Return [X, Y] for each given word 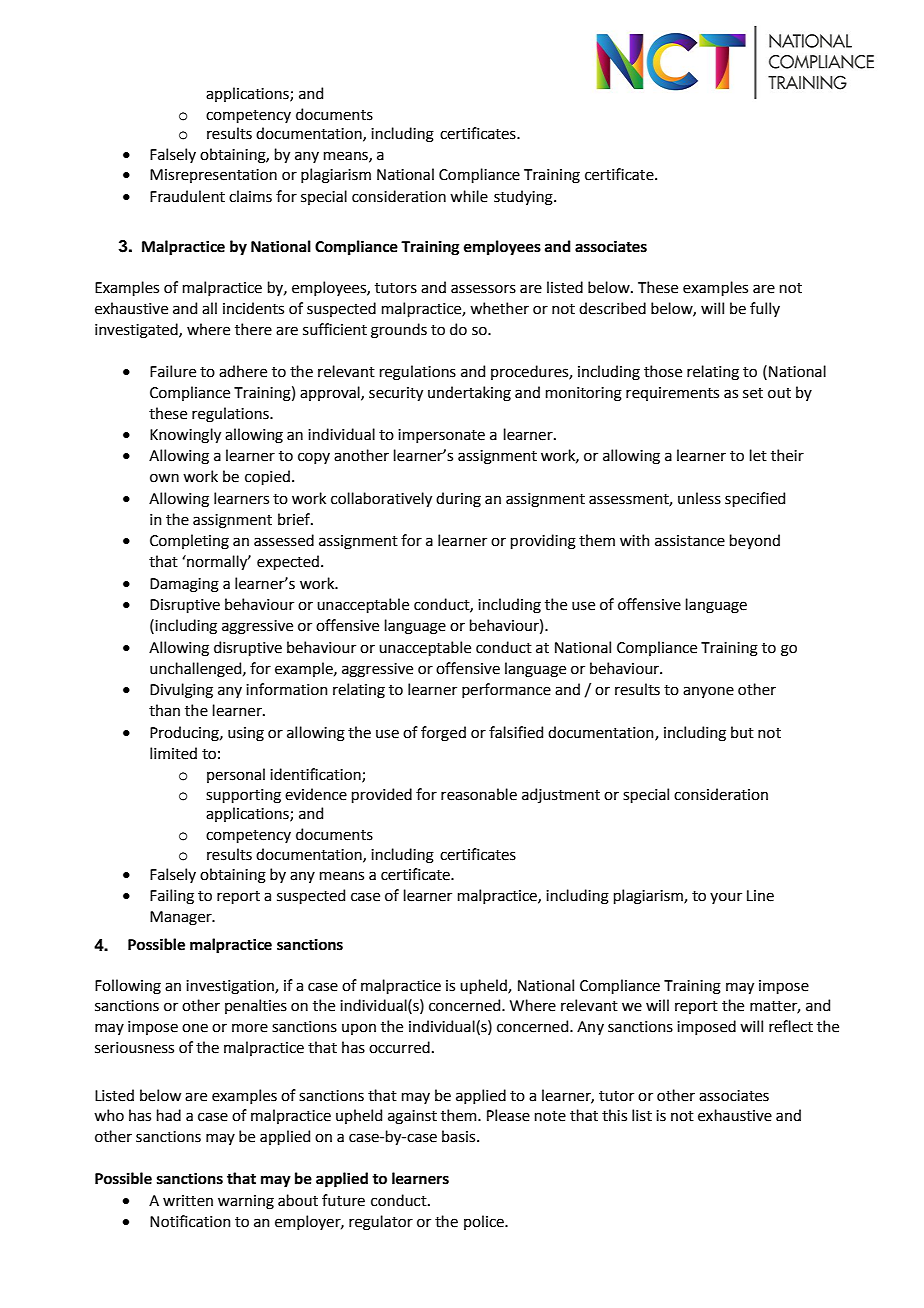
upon [359, 1029]
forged [443, 734]
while [469, 196]
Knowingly [185, 436]
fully [765, 309]
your [726, 898]
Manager [182, 918]
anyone [708, 692]
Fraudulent [187, 196]
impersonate [441, 436]
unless [699, 498]
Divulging [181, 691]
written [188, 1201]
